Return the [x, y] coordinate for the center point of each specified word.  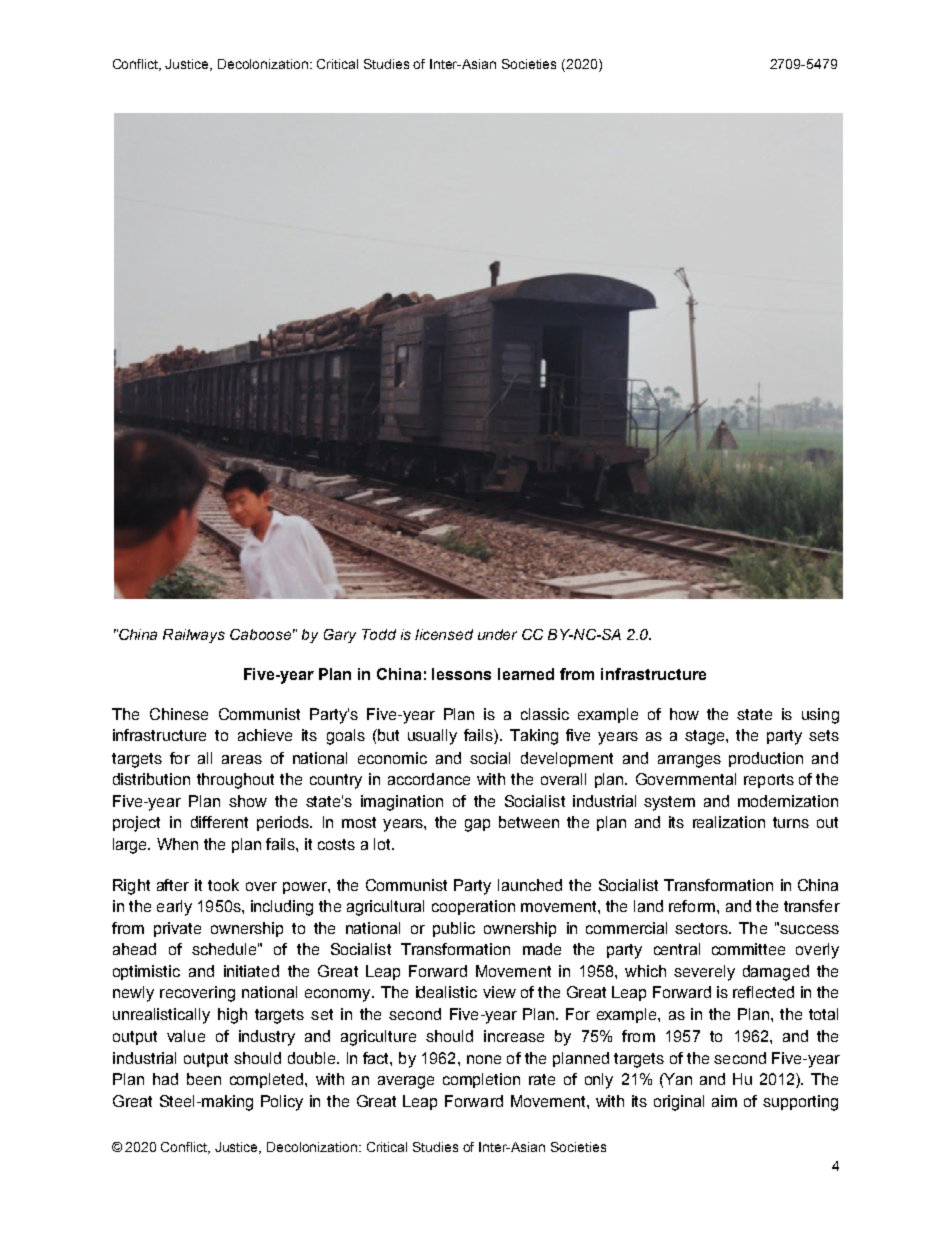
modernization [788, 801]
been [204, 1079]
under [497, 634]
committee [748, 949]
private [177, 929]
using [820, 716]
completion [481, 1080]
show [248, 801]
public [454, 929]
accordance [429, 779]
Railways [194, 636]
